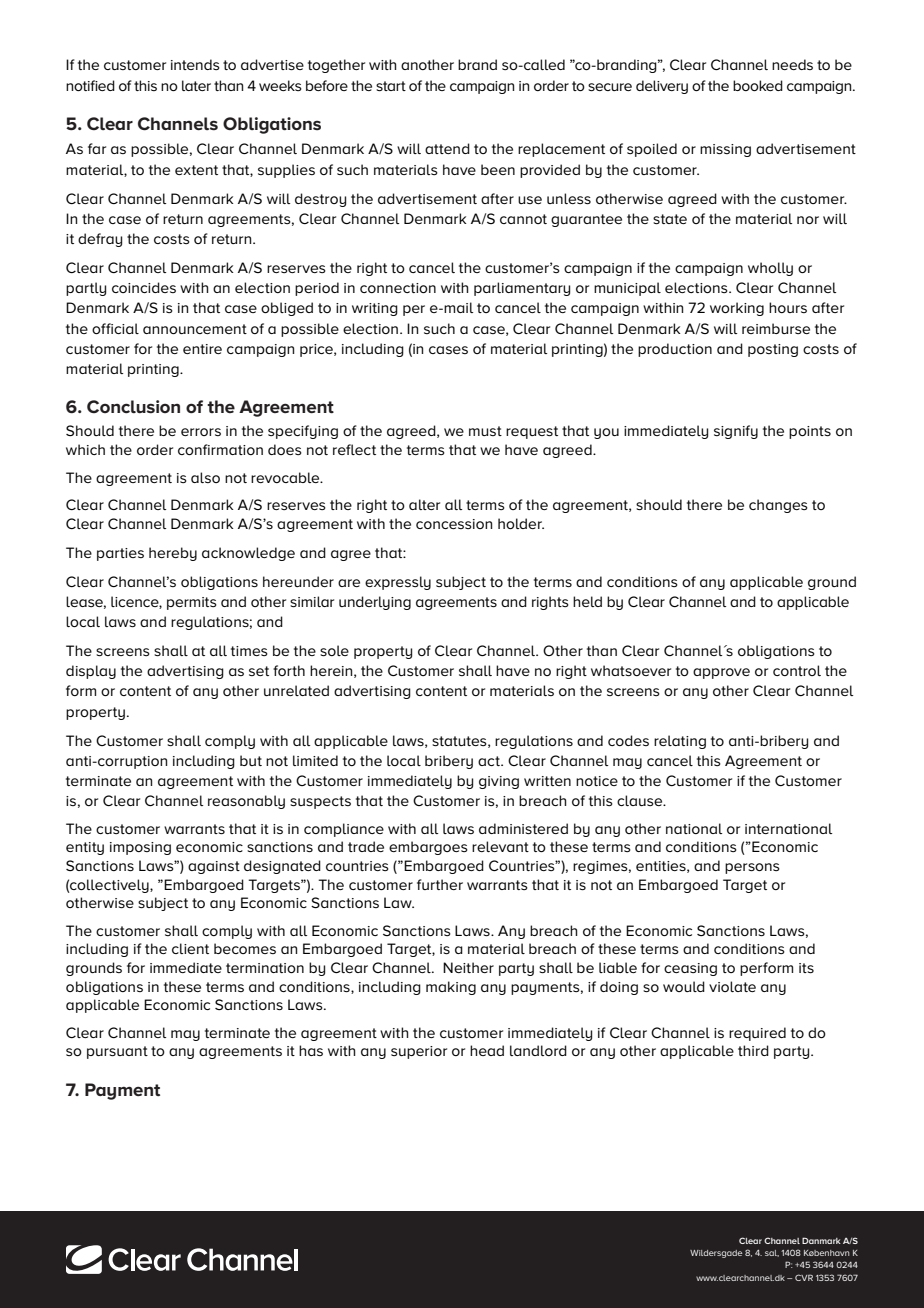  What do you see at coordinates (391, 86) in the screenshot?
I see `start` at bounding box center [391, 86].
